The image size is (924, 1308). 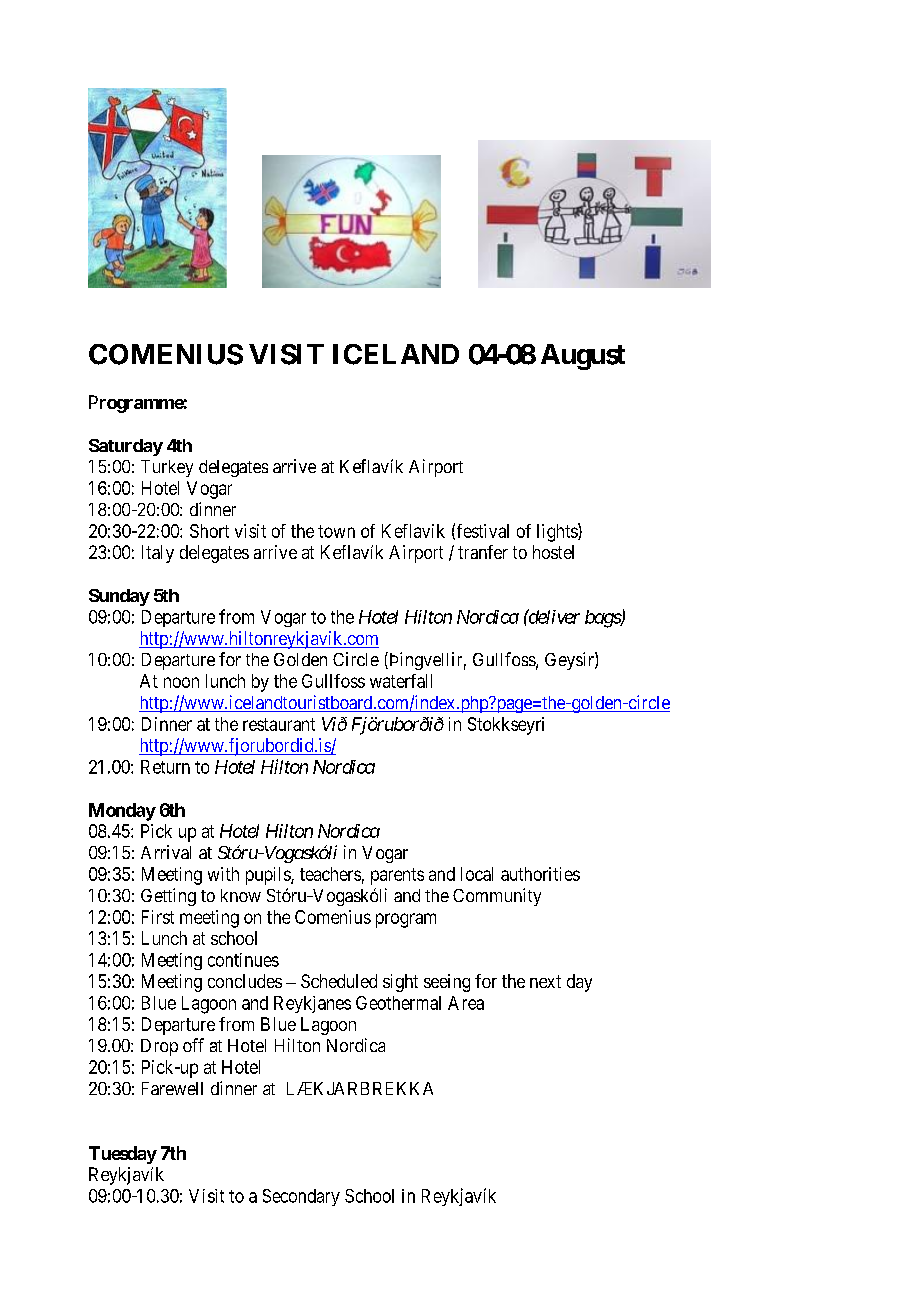 What do you see at coordinates (553, 552) in the screenshot?
I see `hostel` at bounding box center [553, 552].
